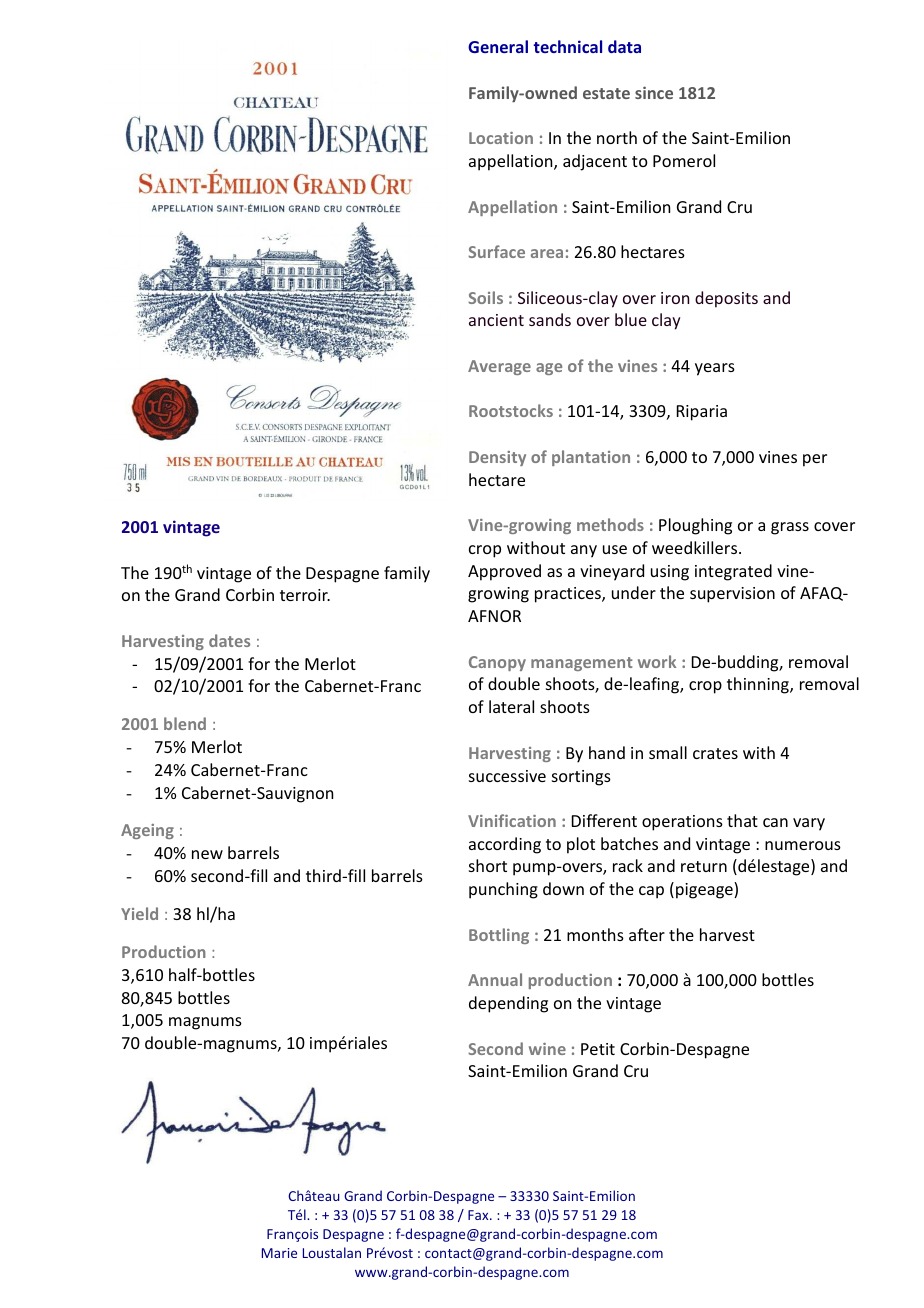 The height and width of the screenshot is (1308, 924). I want to click on dates, so click(229, 640).
